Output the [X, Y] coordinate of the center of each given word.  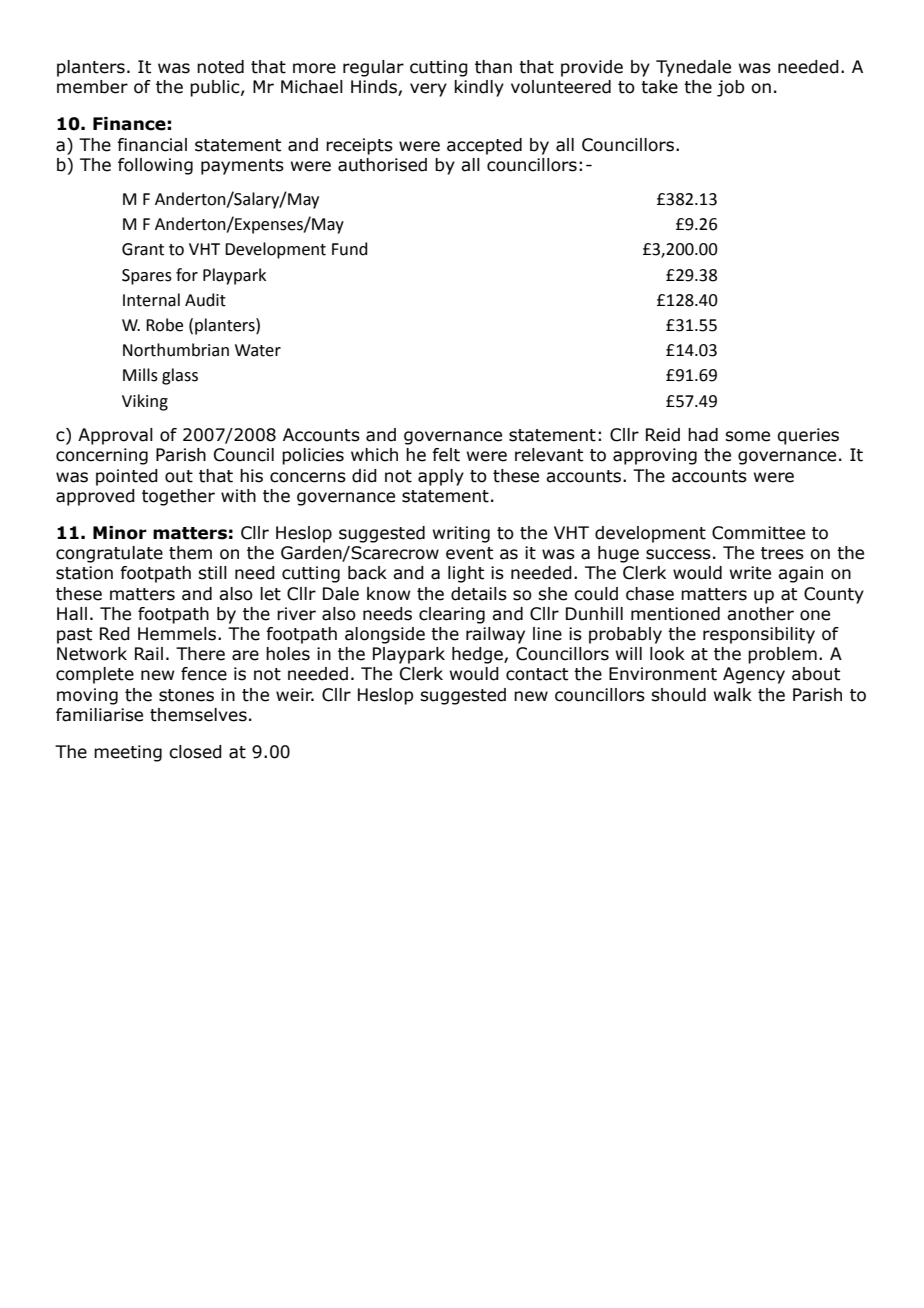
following [155, 166]
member [92, 87]
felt [446, 455]
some [747, 436]
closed [195, 752]
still [212, 573]
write [750, 573]
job [730, 88]
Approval [115, 436]
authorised [382, 165]
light [466, 574]
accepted [484, 146]
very [428, 90]
